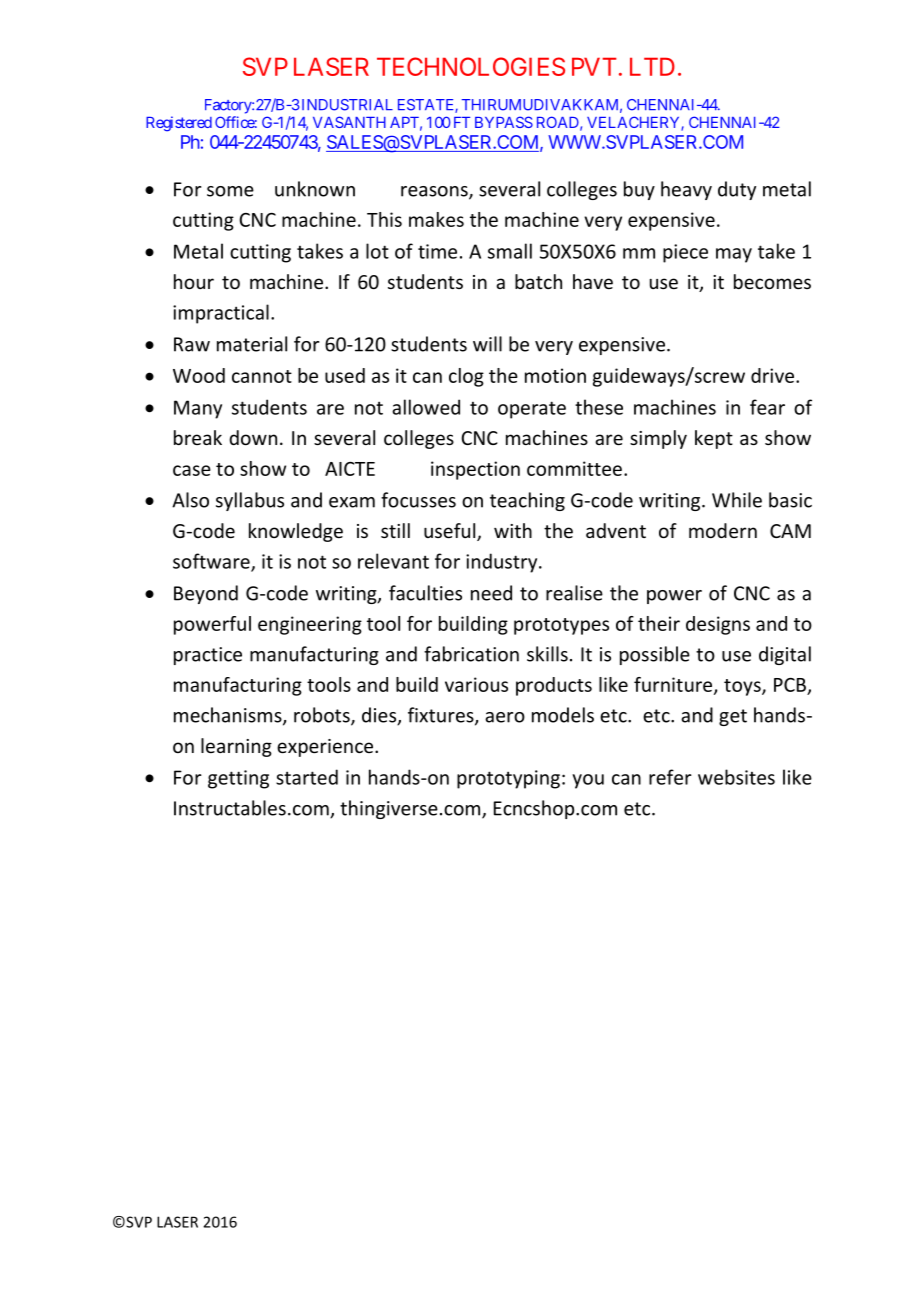 This screenshot has height=1308, width=924. I want to click on down, so click(253, 437).
